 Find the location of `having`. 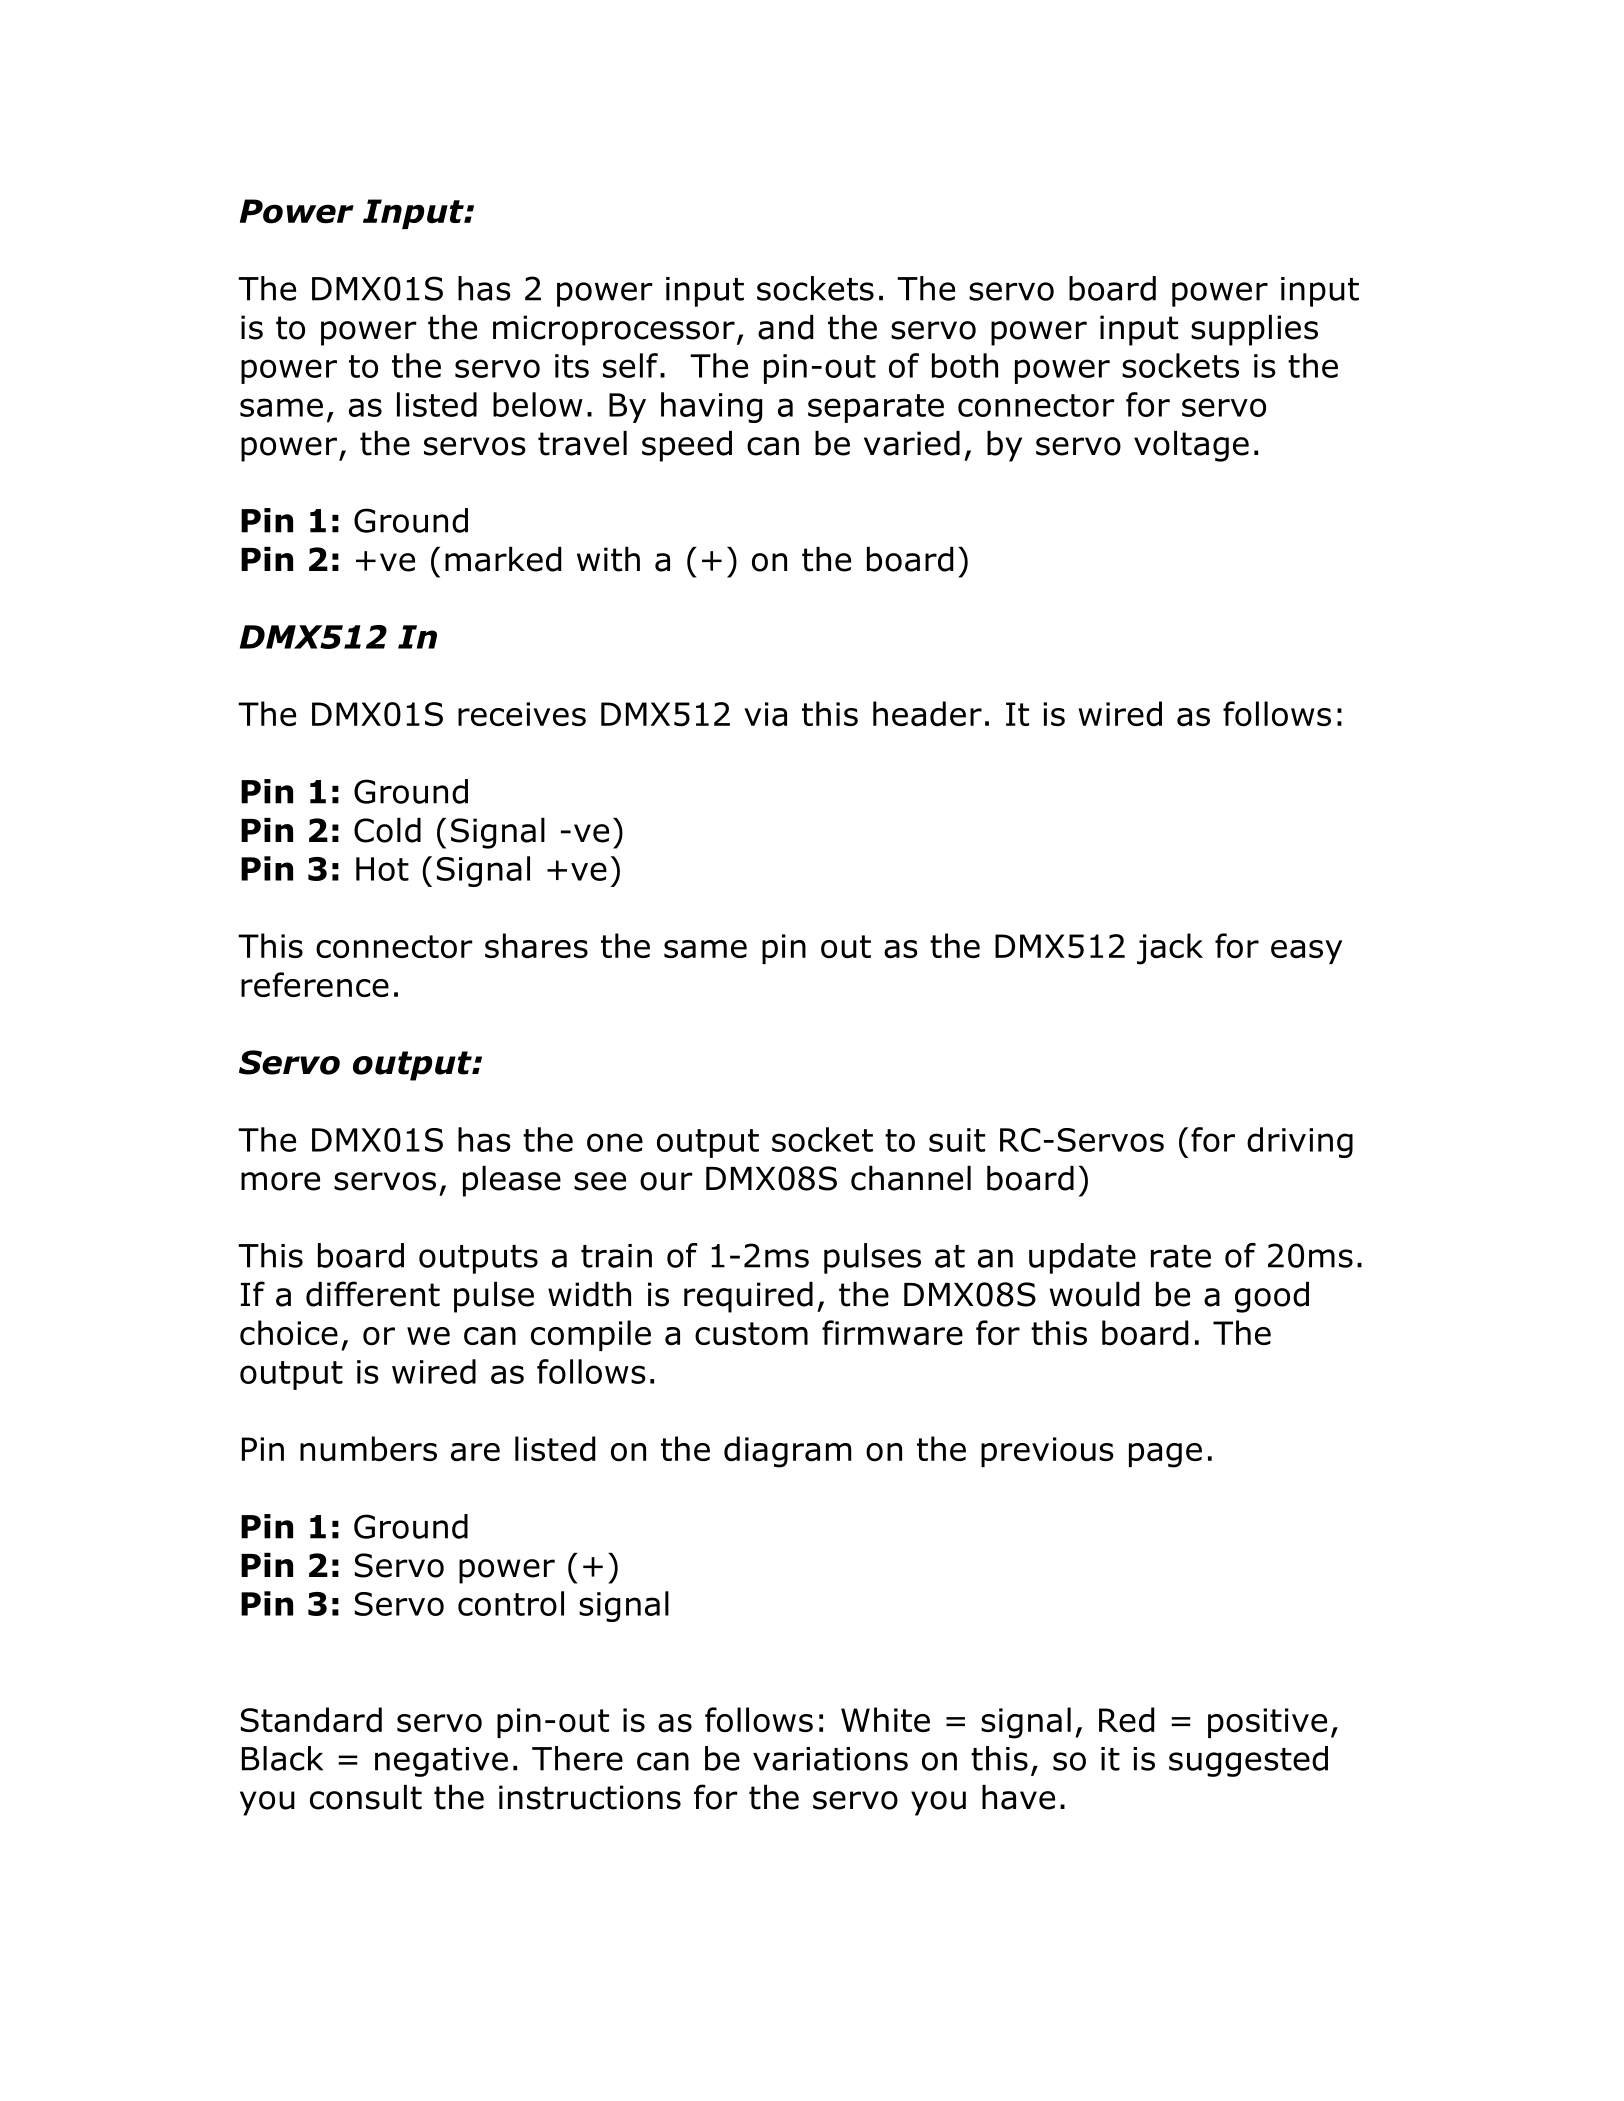

having is located at coordinates (711, 407).
